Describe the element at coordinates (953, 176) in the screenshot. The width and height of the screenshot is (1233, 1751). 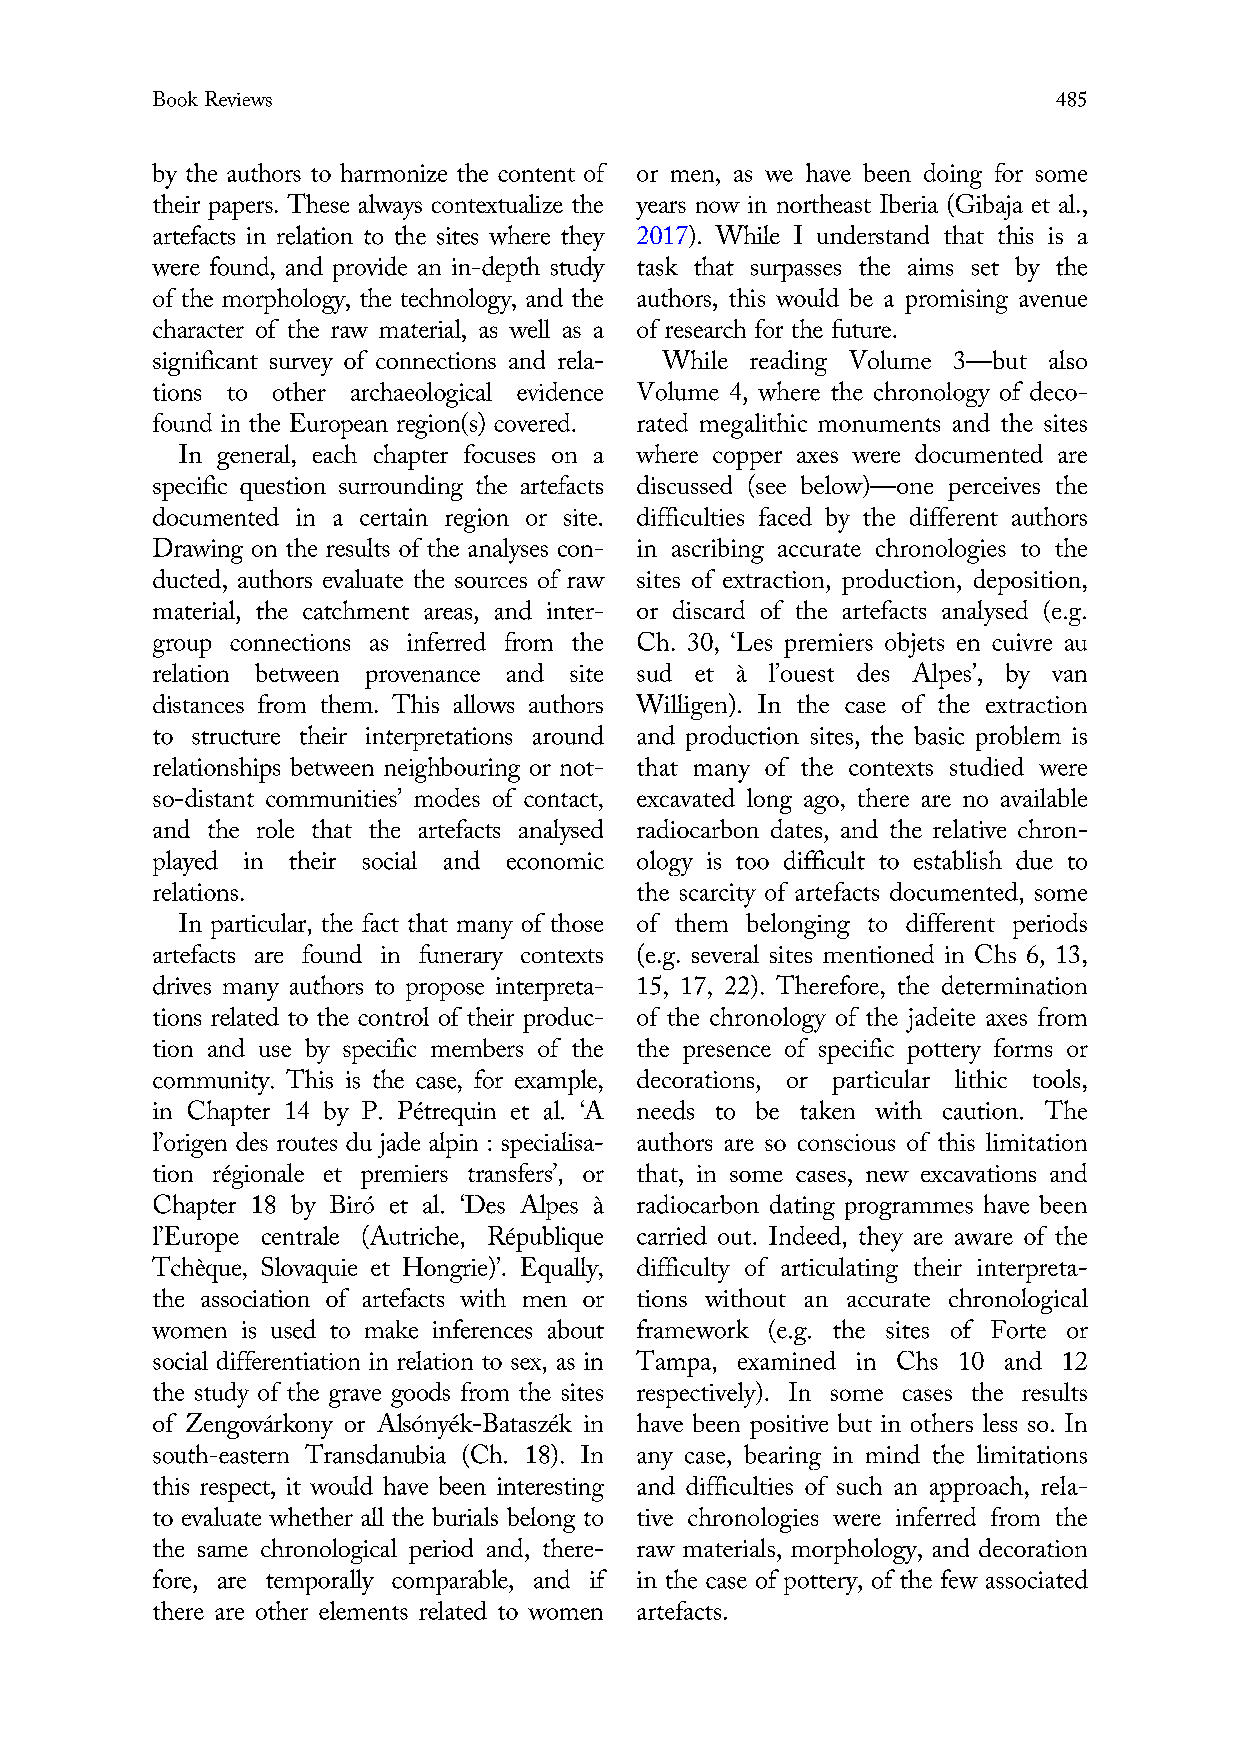
I see `doing` at that location.
